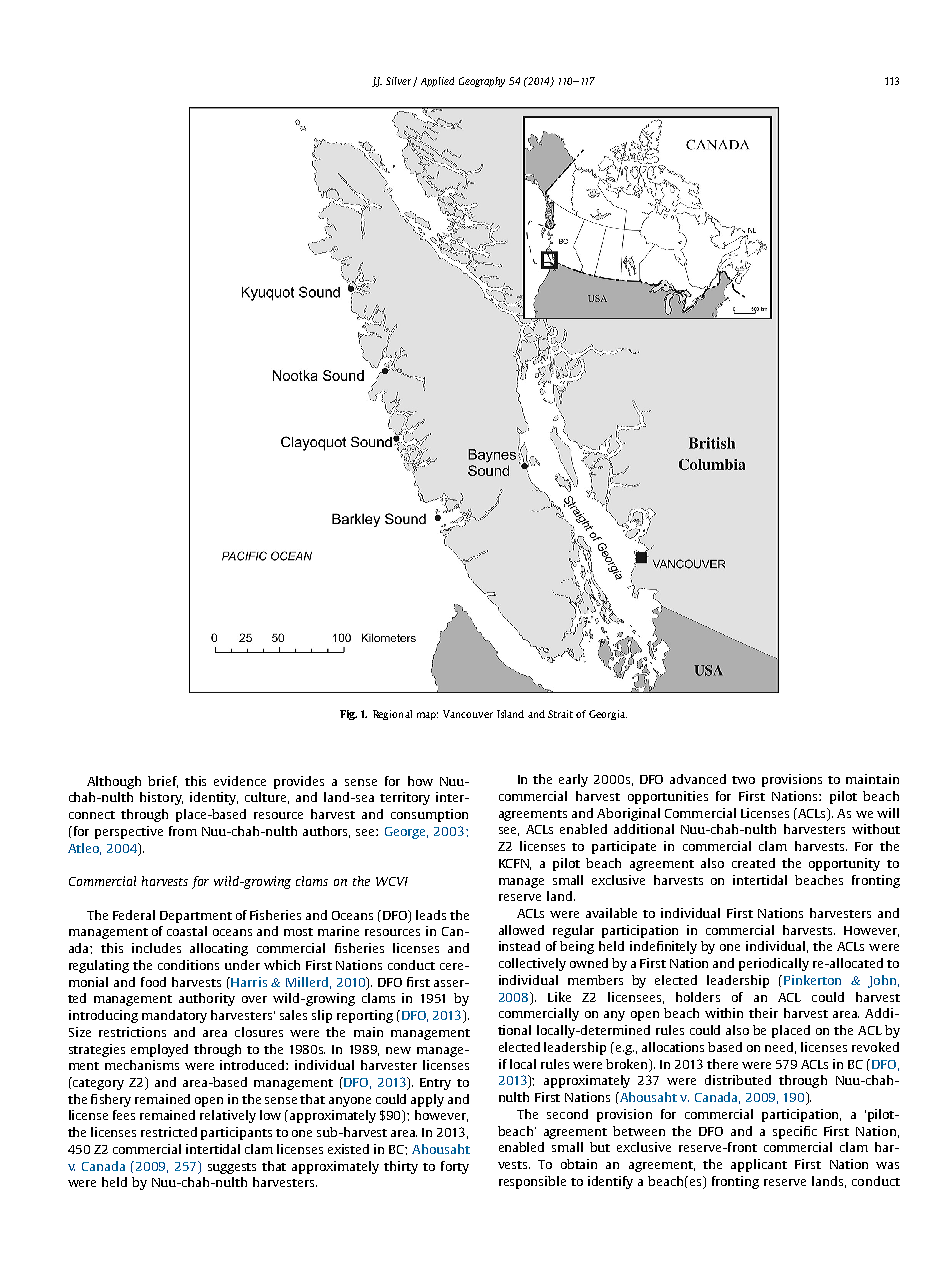 The image size is (952, 1270). I want to click on applicant, so click(759, 1165).
